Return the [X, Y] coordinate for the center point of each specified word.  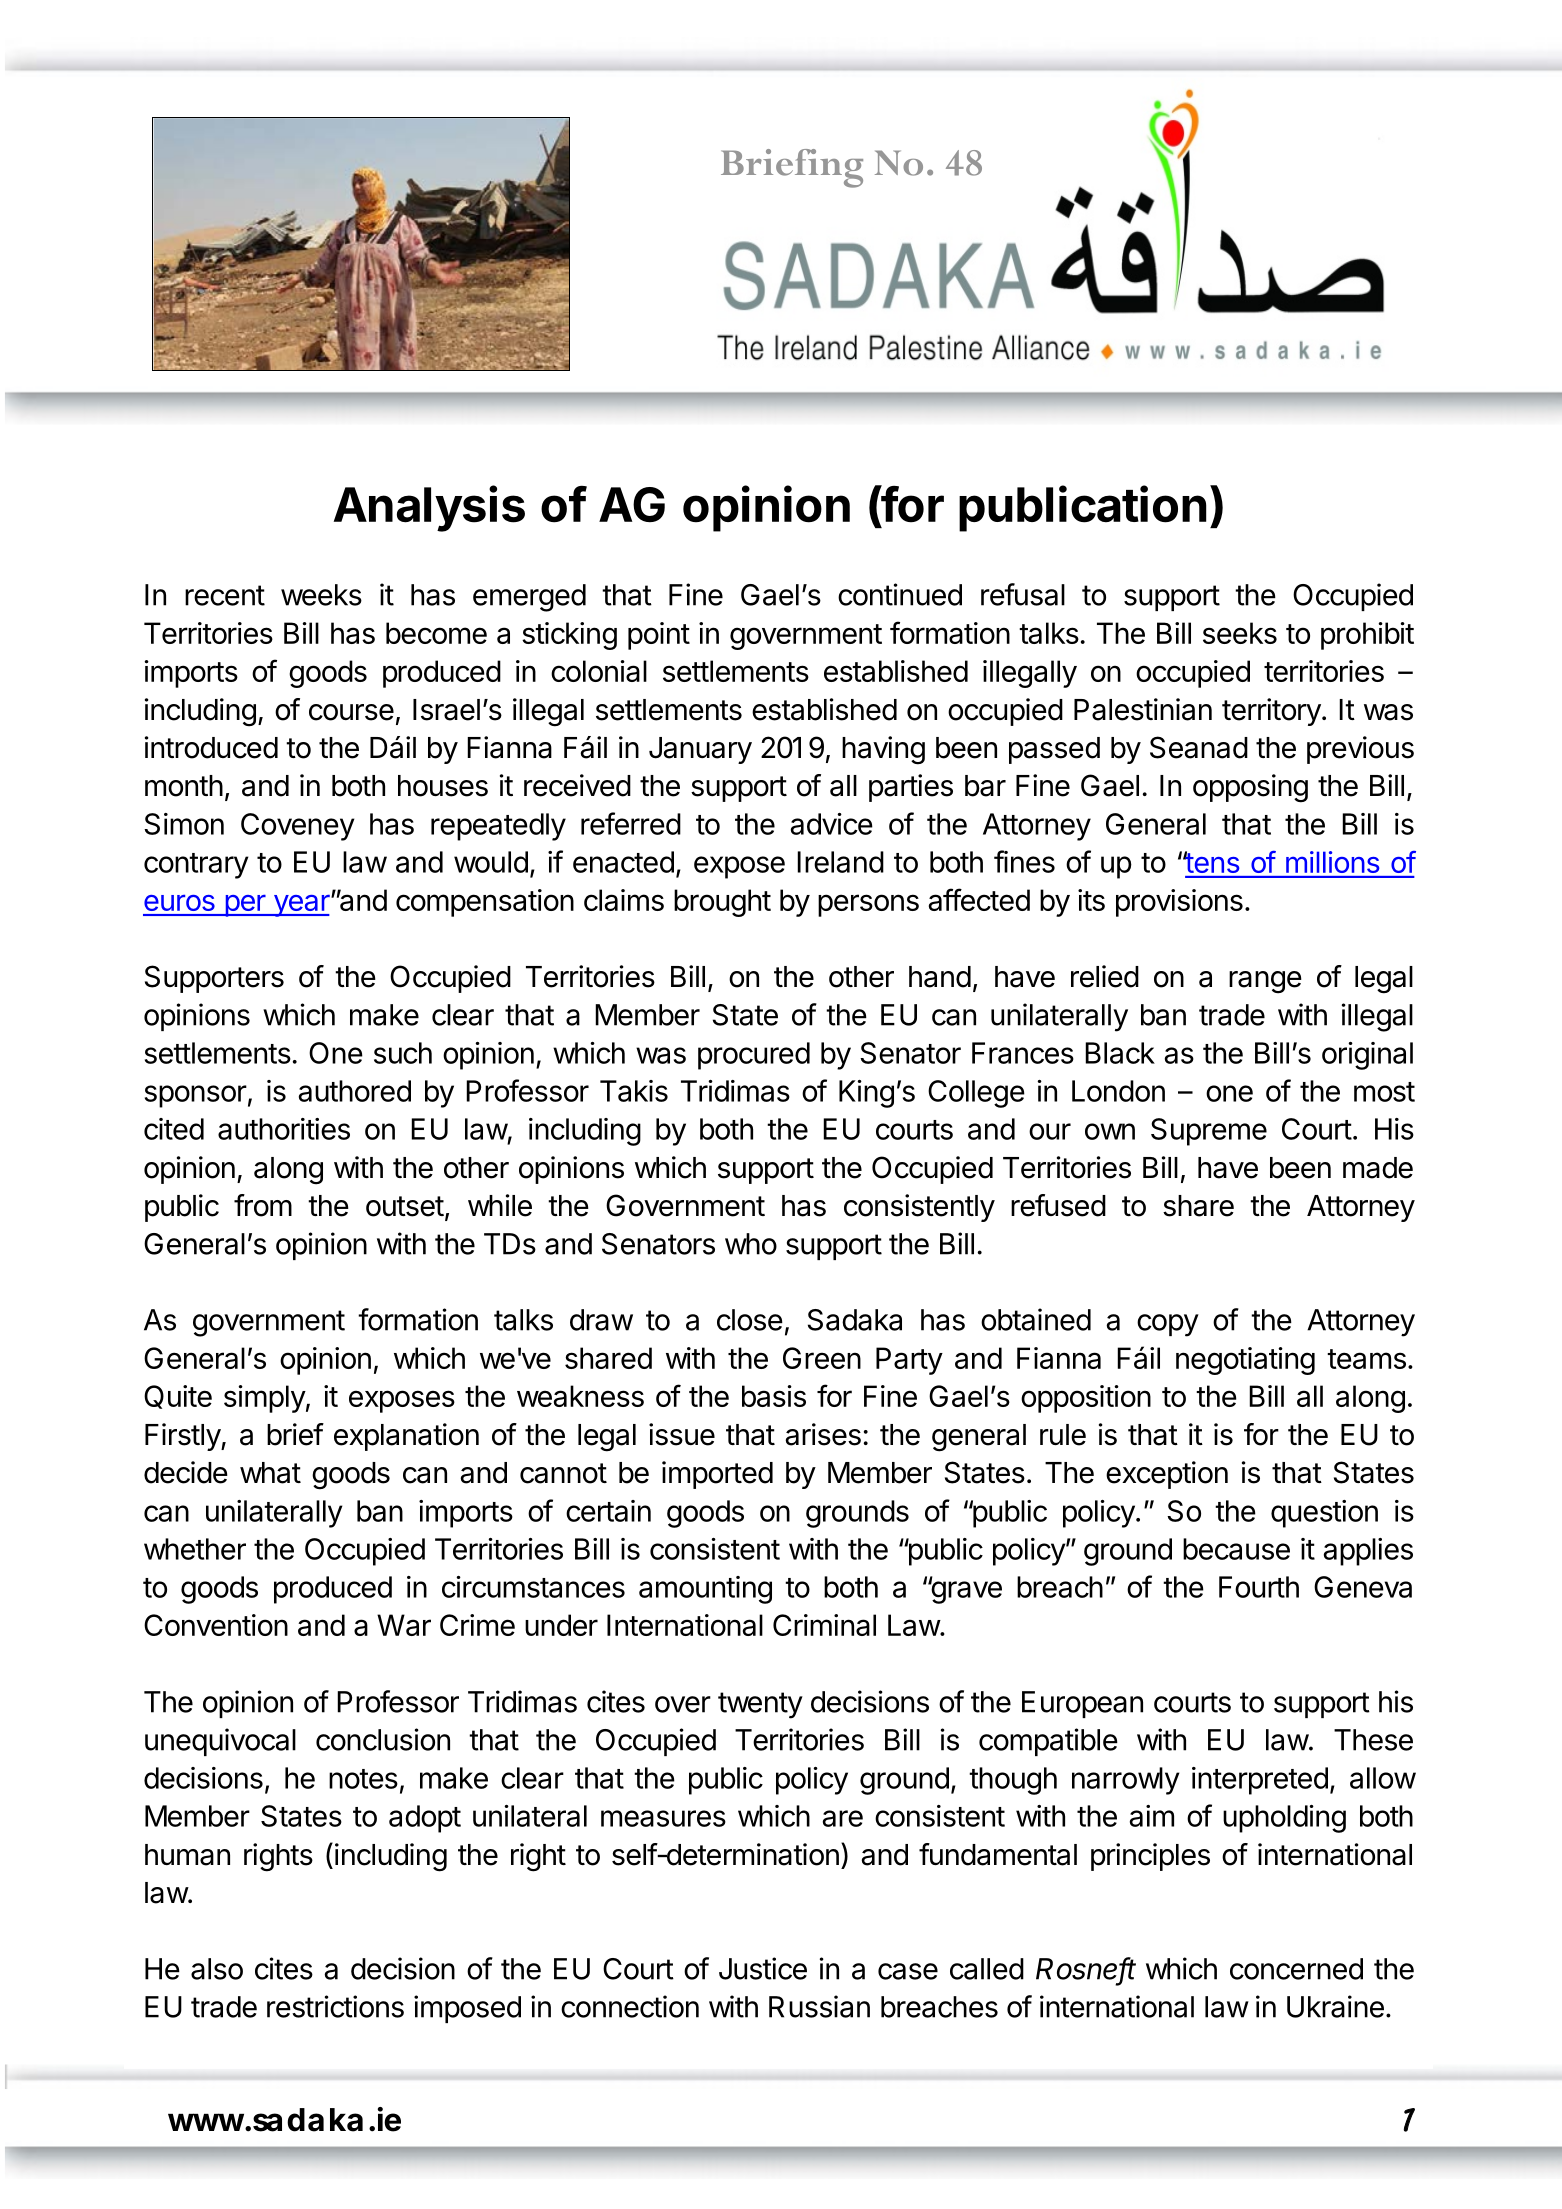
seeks [1240, 633]
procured [754, 1056]
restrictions [335, 2006]
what [270, 1473]
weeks [321, 595]
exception [1167, 1475]
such [403, 1053]
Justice [763, 1968]
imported [717, 1475]
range [1265, 982]
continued [900, 594]
